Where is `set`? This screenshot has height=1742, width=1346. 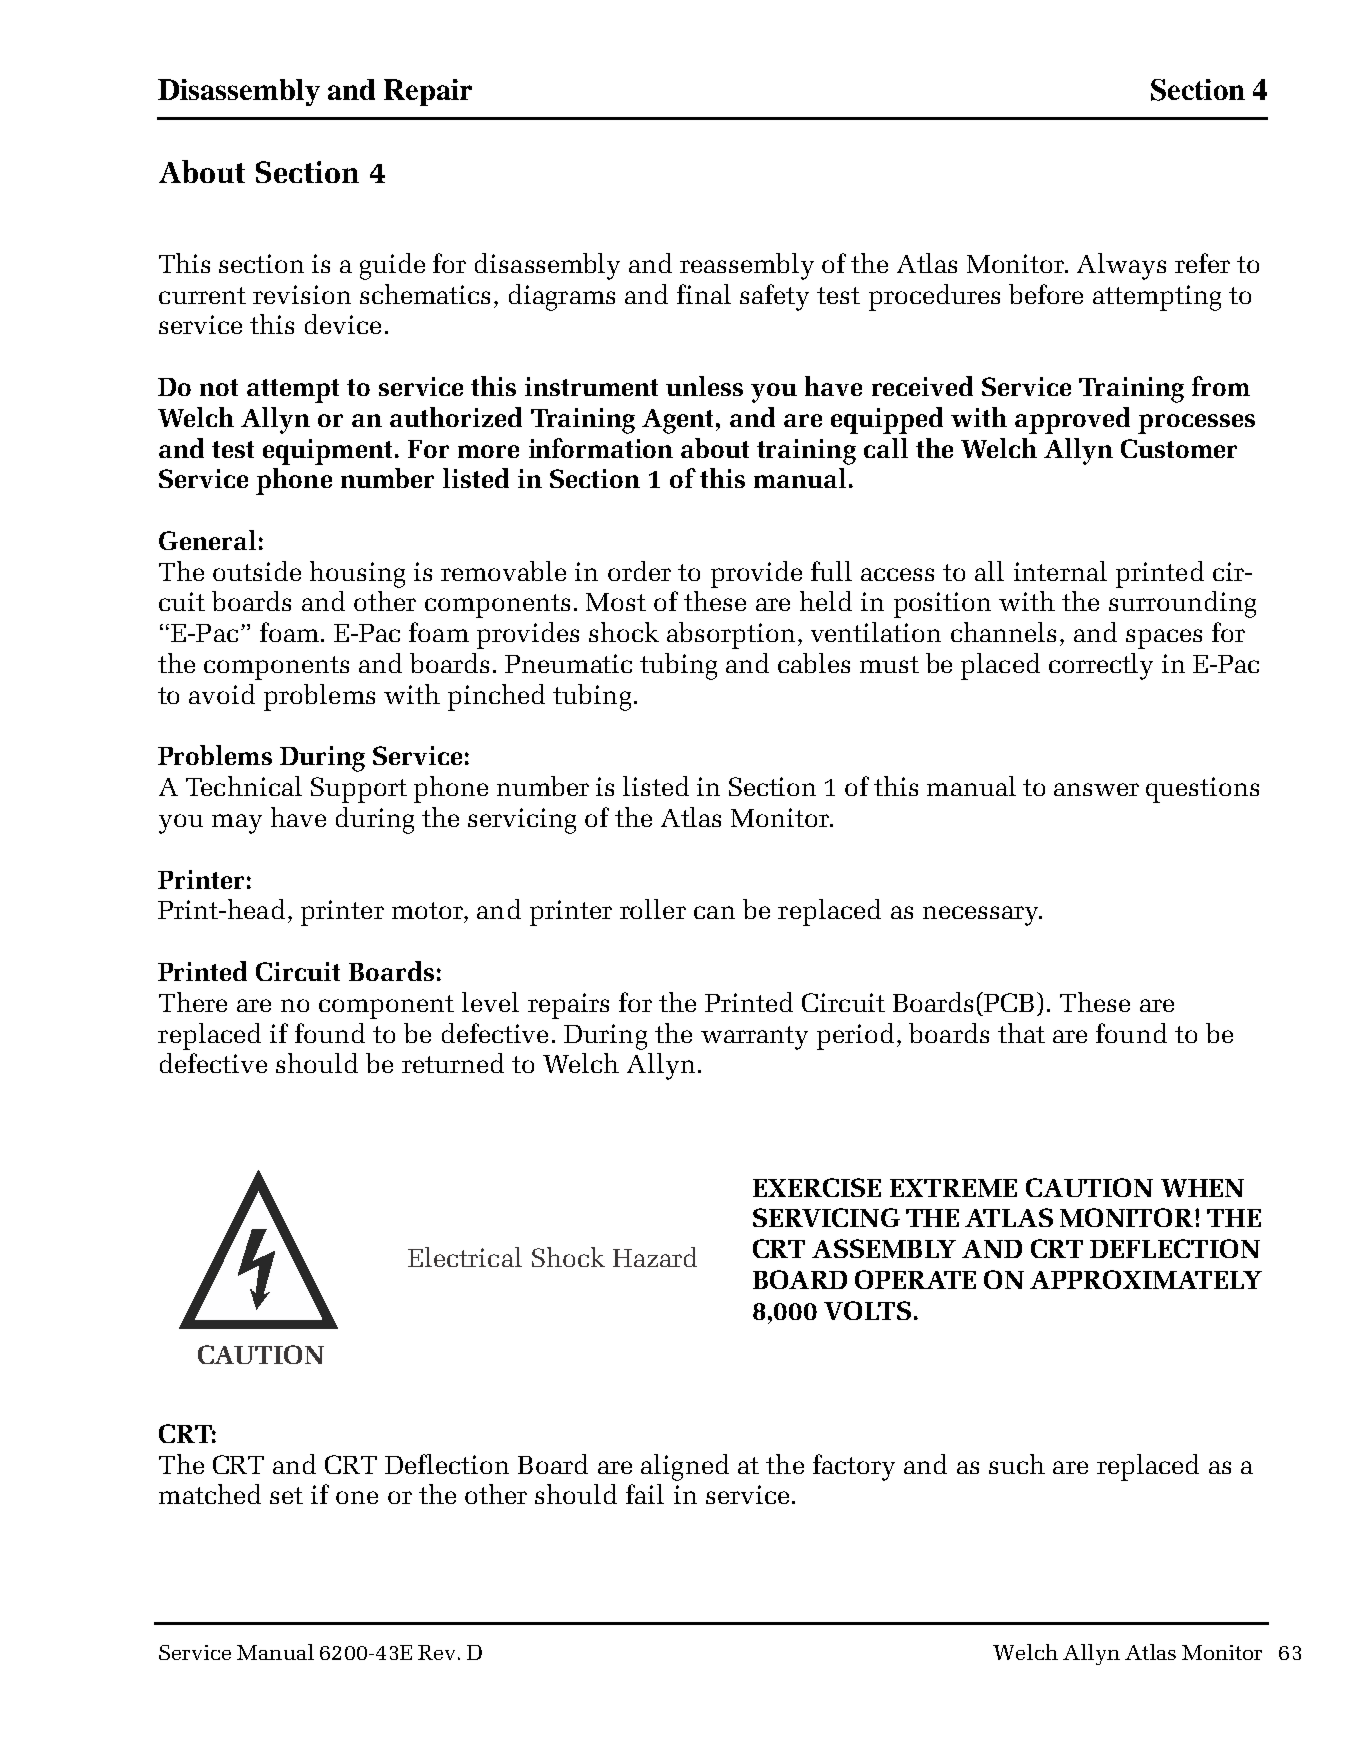 set is located at coordinates (286, 1495).
